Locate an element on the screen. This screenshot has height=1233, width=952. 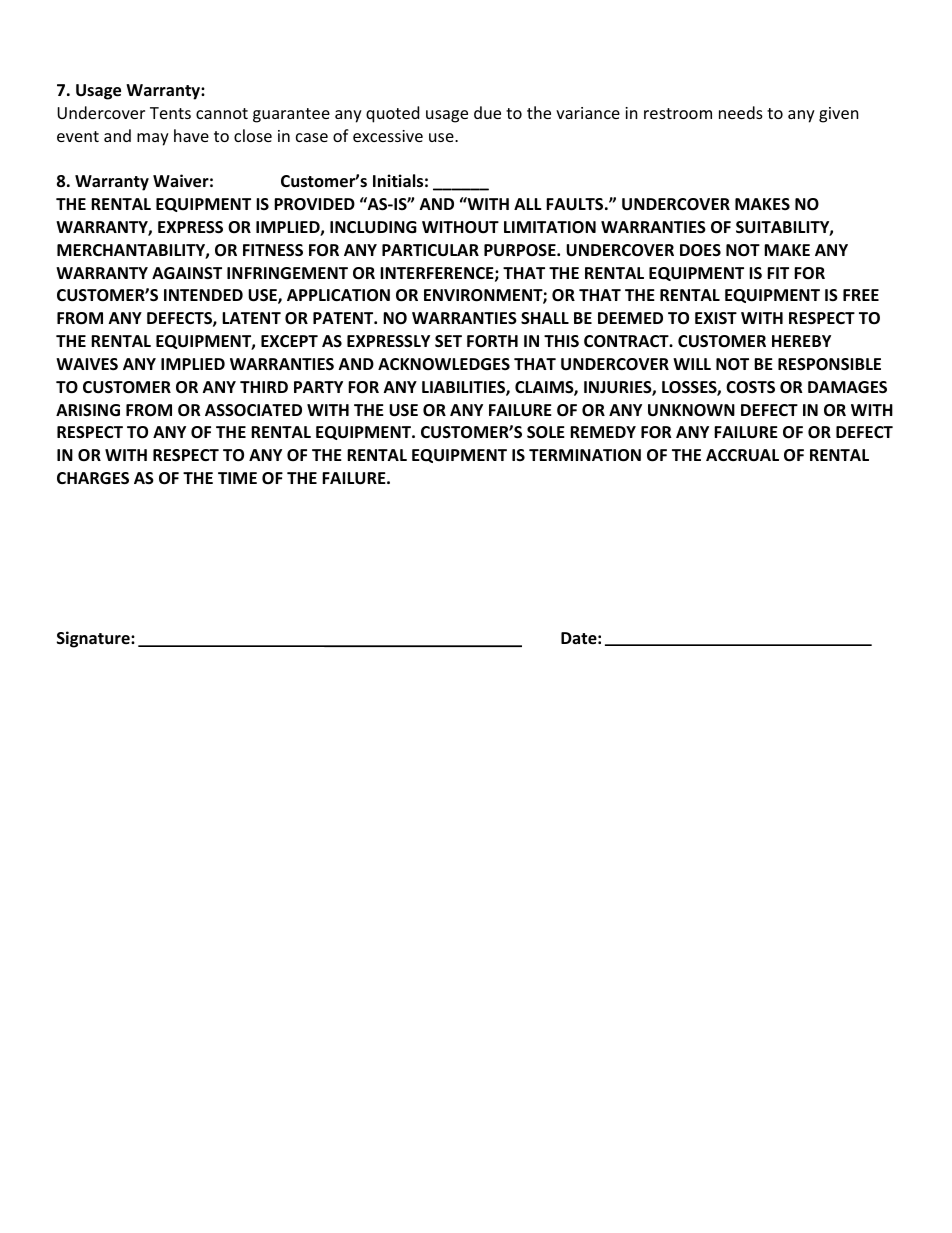
have is located at coordinates (191, 135).
